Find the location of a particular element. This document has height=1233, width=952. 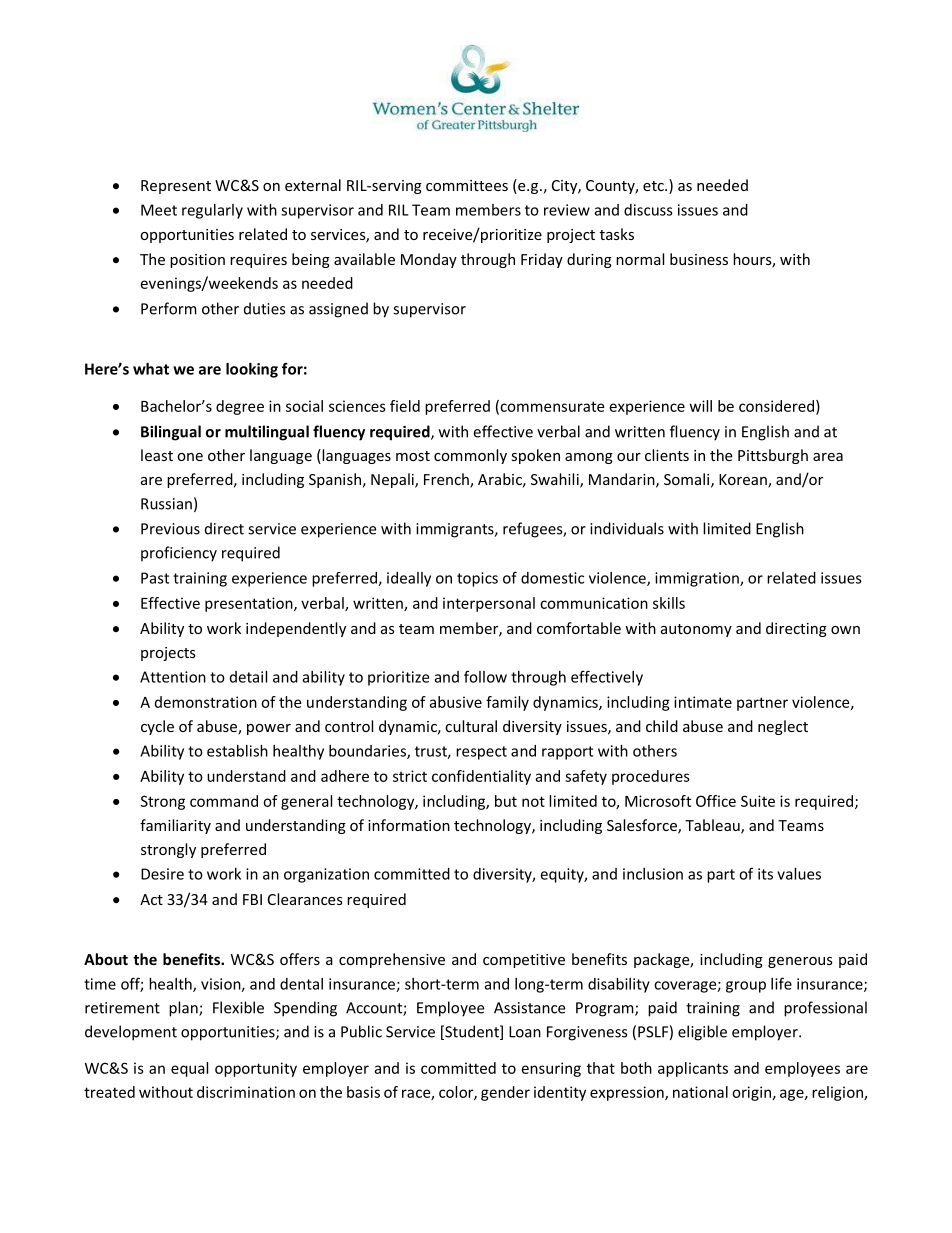

committees is located at coordinates (467, 185).
